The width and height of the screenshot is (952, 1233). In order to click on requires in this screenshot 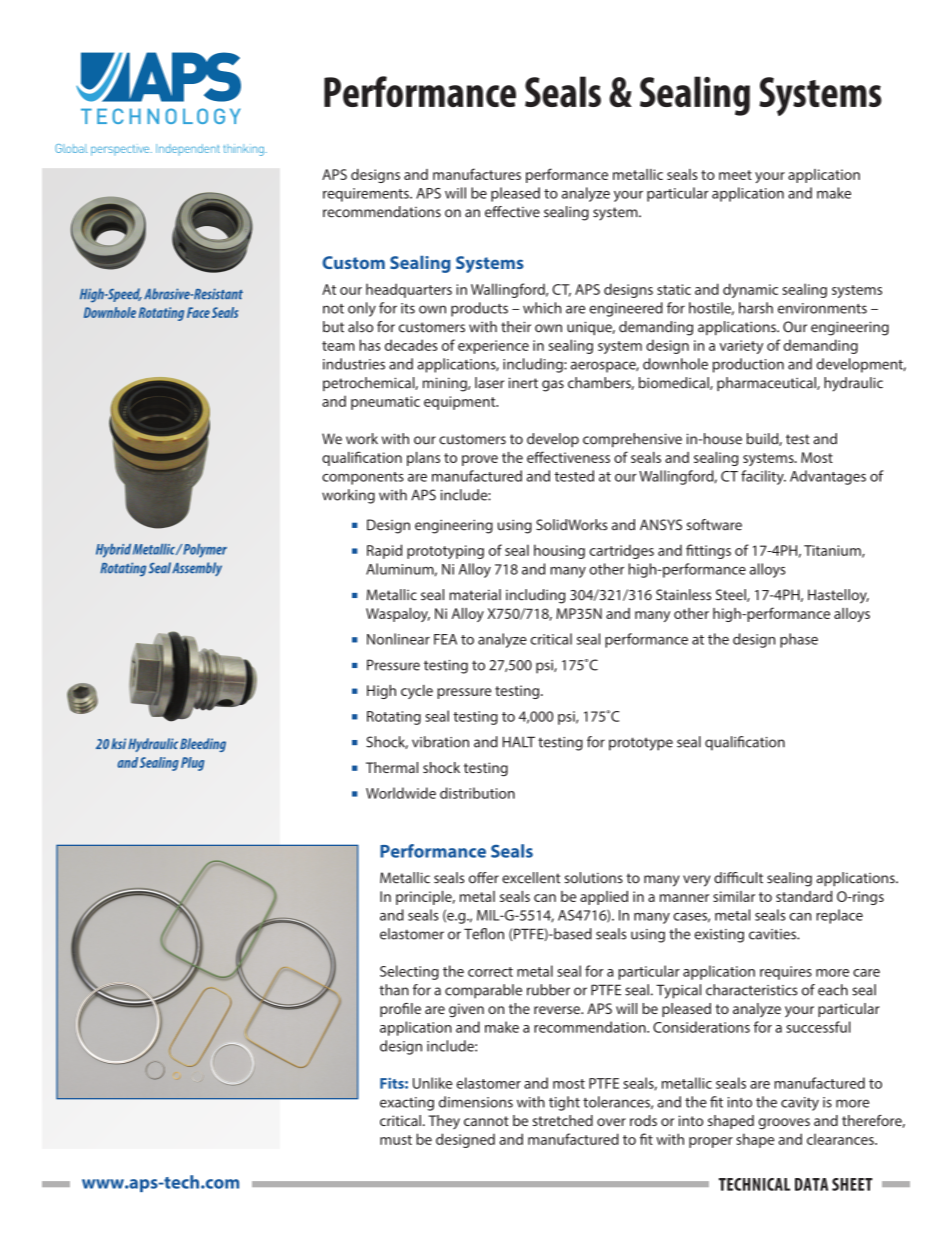, I will do `click(786, 973)`.
